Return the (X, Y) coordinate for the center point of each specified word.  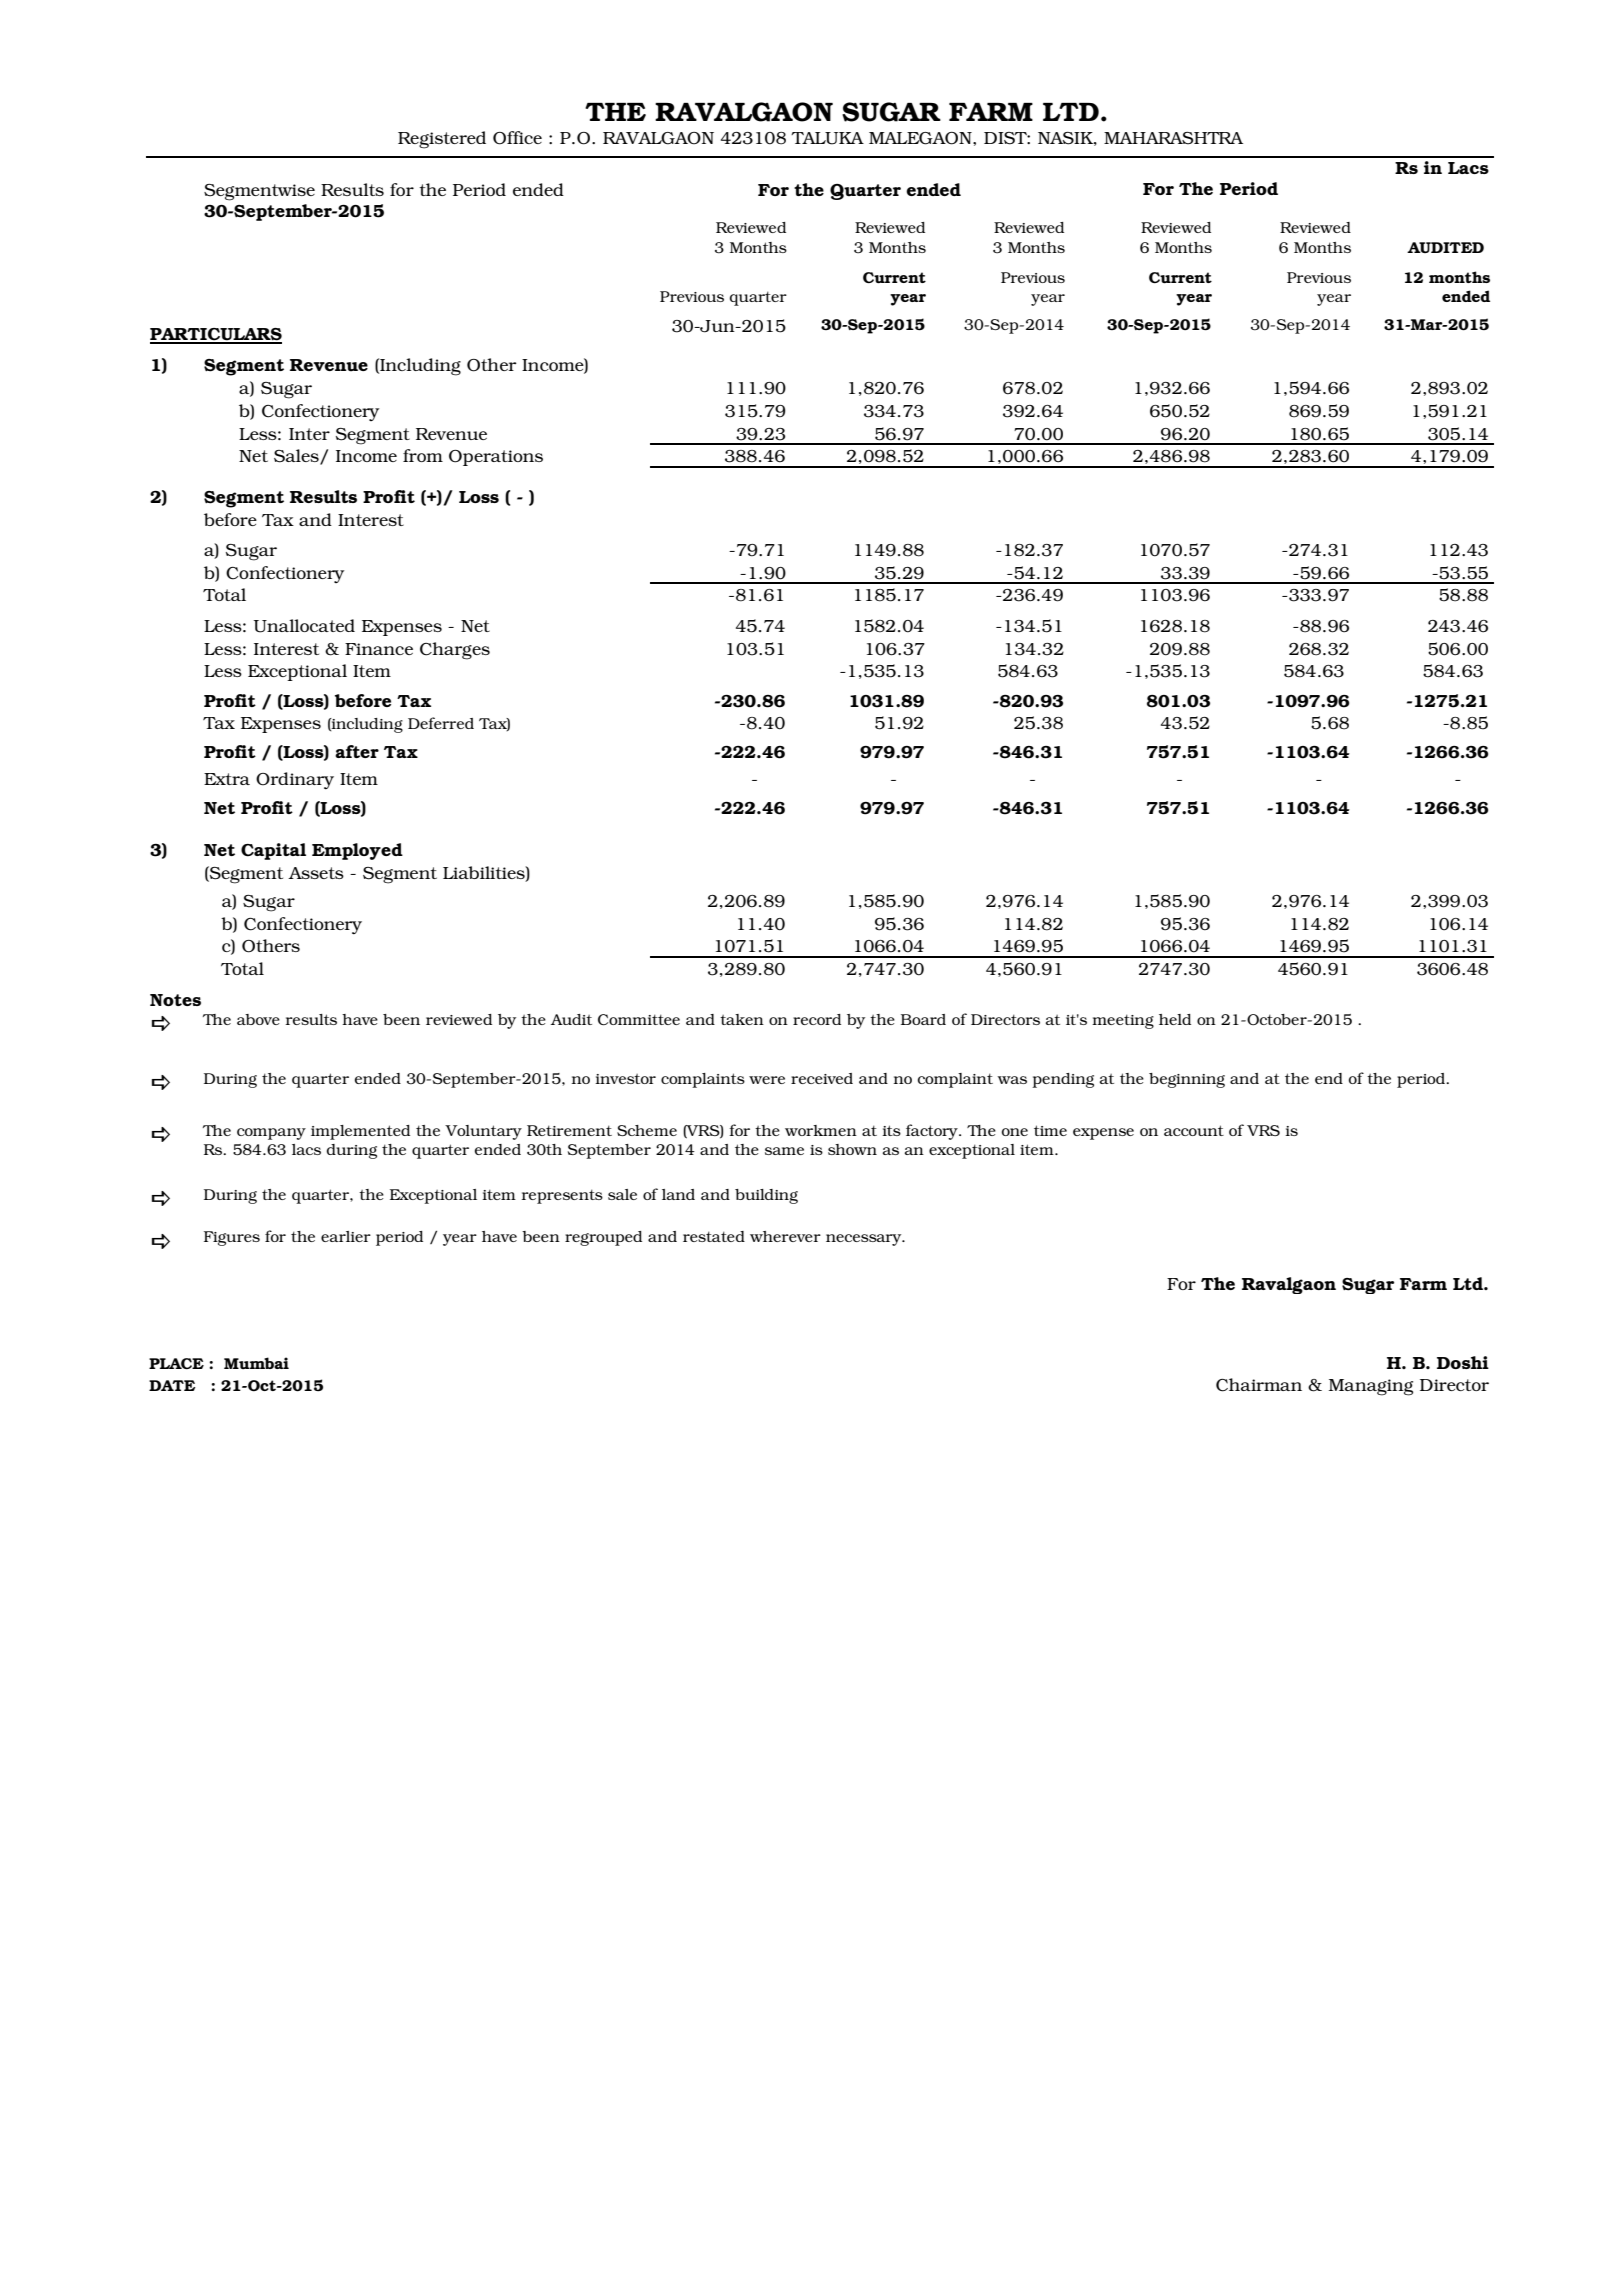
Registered (442, 140)
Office (517, 138)
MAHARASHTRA (1173, 138)
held (1175, 1019)
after (357, 751)
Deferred (441, 723)
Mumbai (256, 1363)
